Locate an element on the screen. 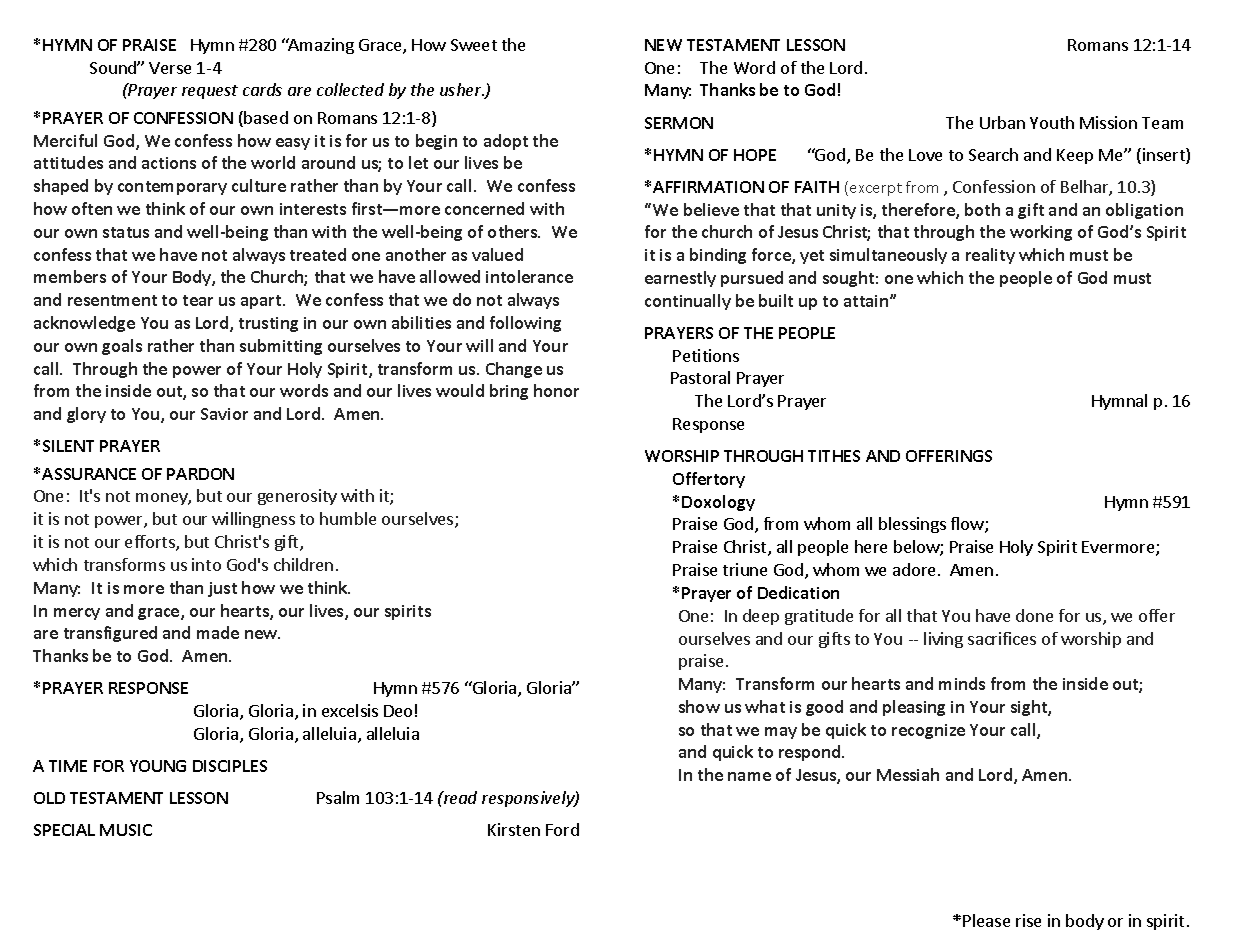 This screenshot has width=1233, height=952. PARDON is located at coordinates (200, 474).
